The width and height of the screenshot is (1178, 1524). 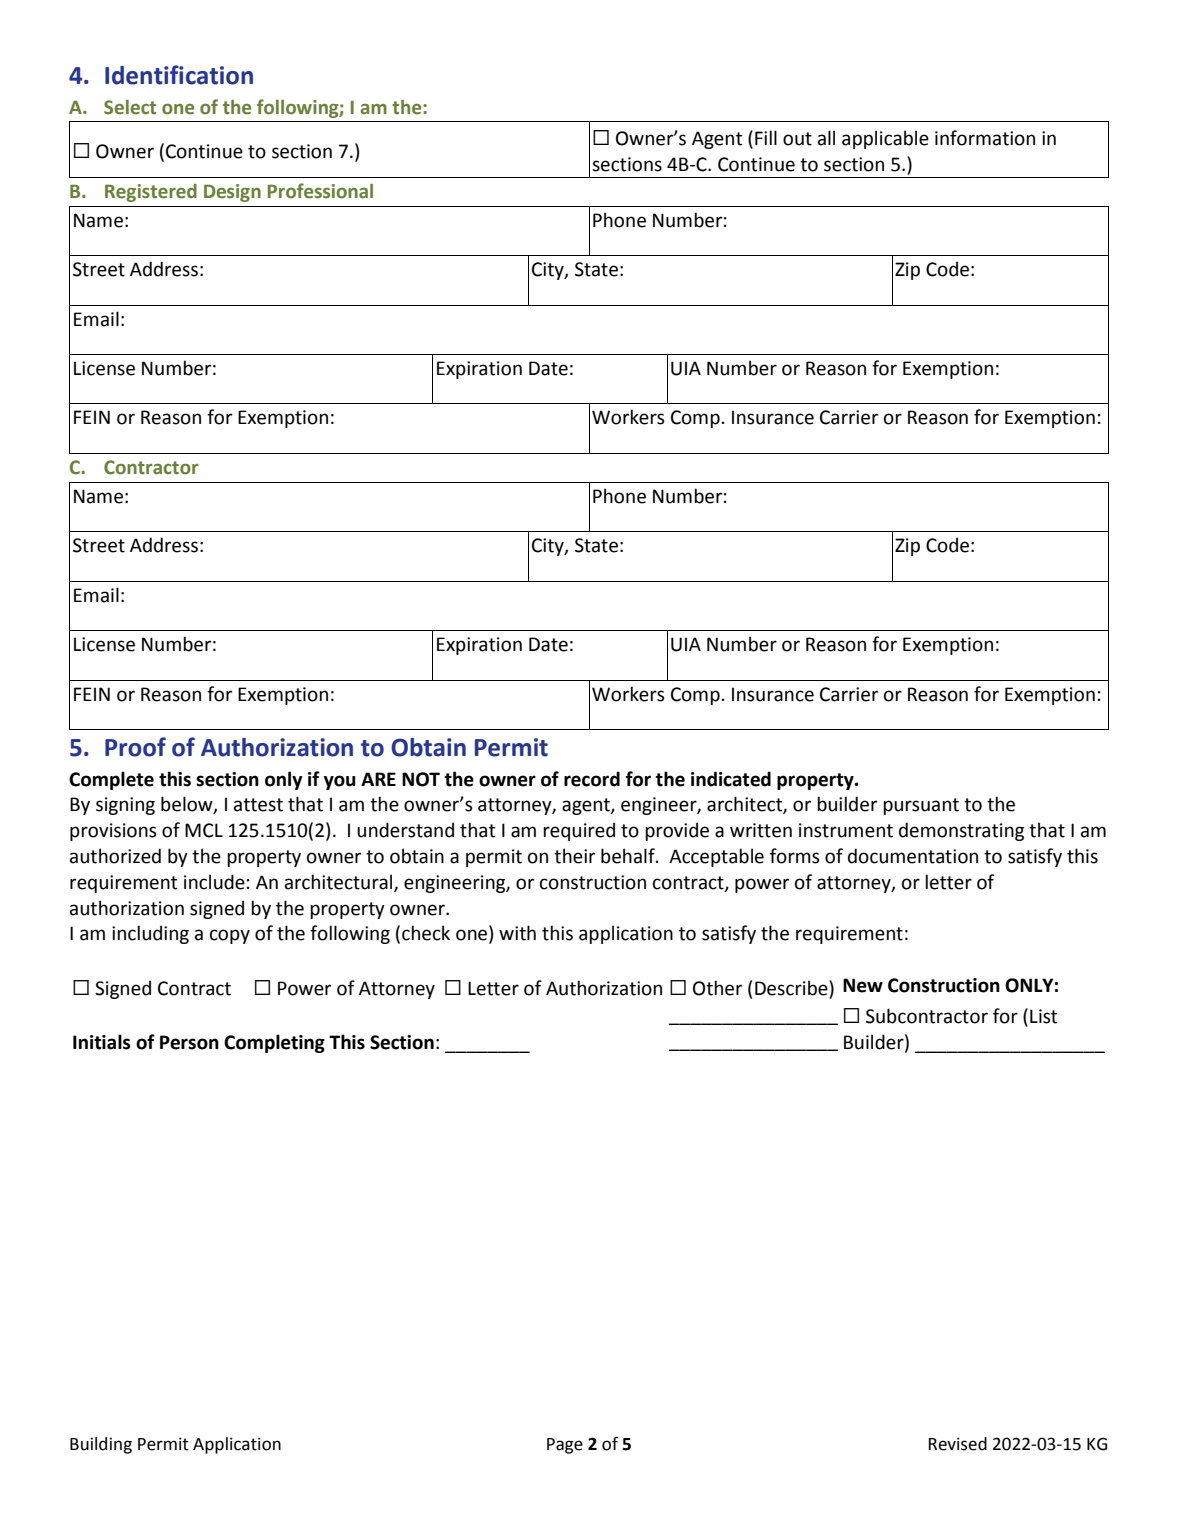 What do you see at coordinates (592, 779) in the screenshot?
I see `record` at bounding box center [592, 779].
